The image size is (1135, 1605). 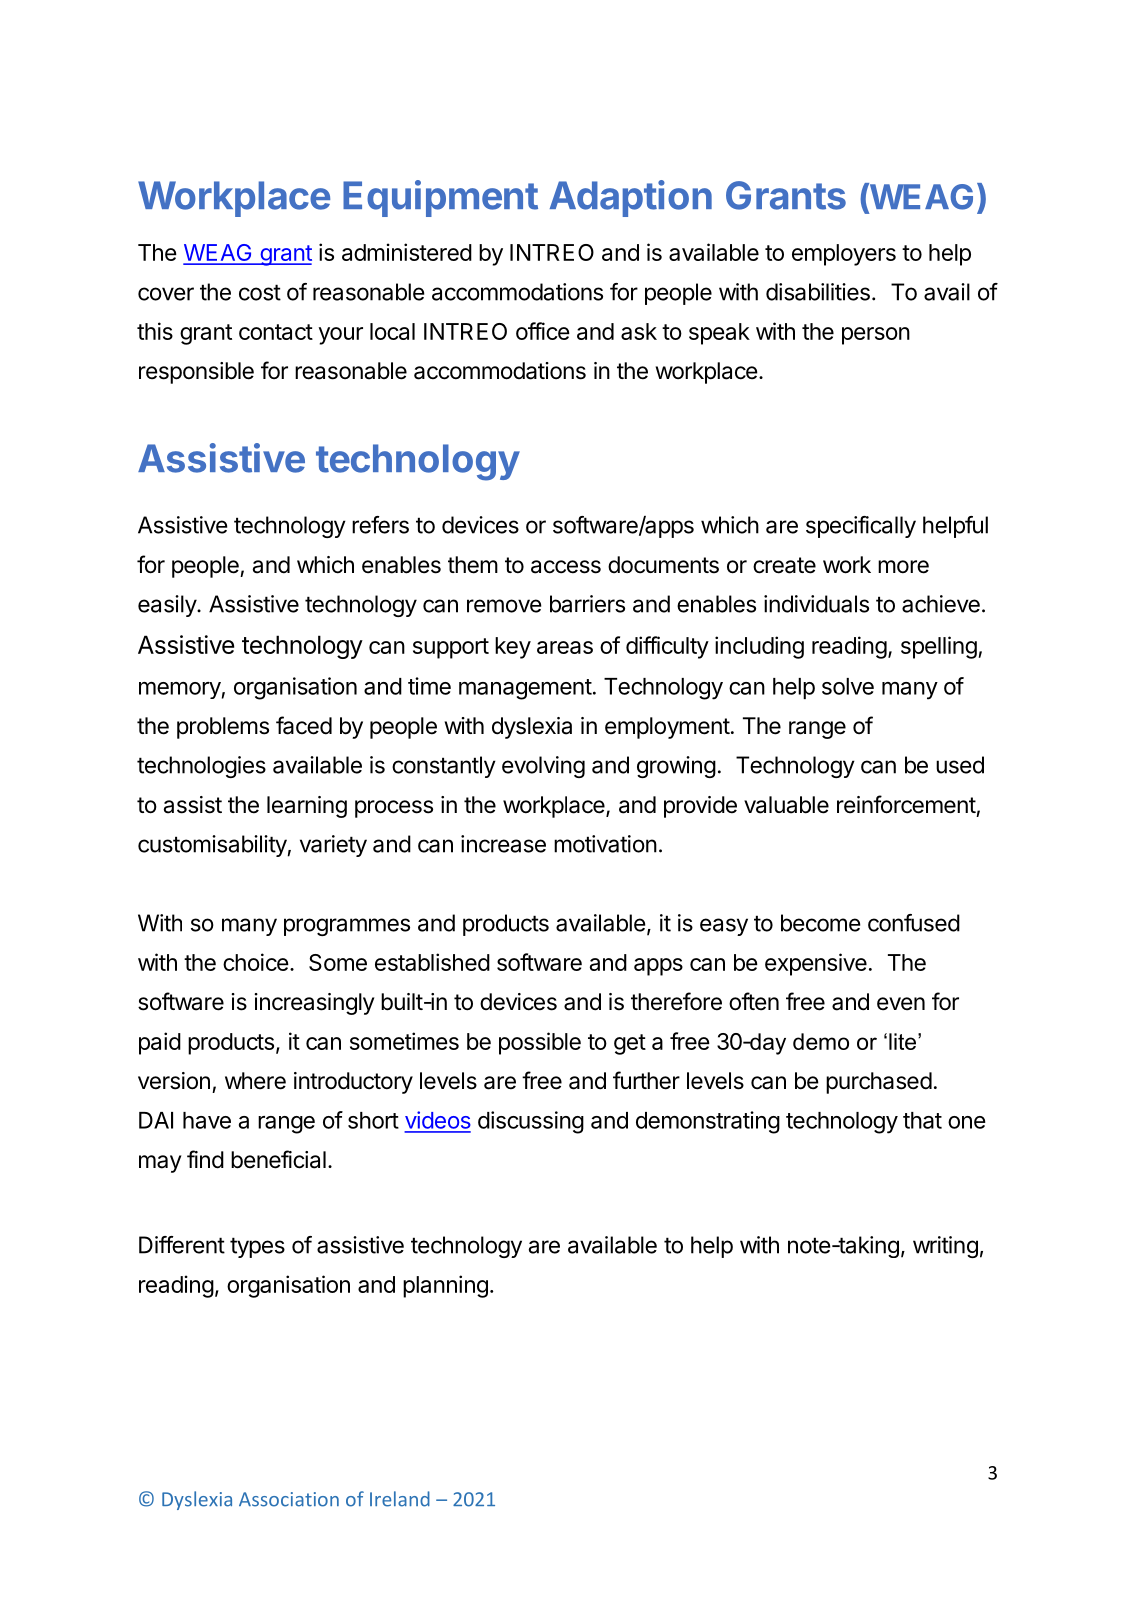 I want to click on solve, so click(x=848, y=686).
